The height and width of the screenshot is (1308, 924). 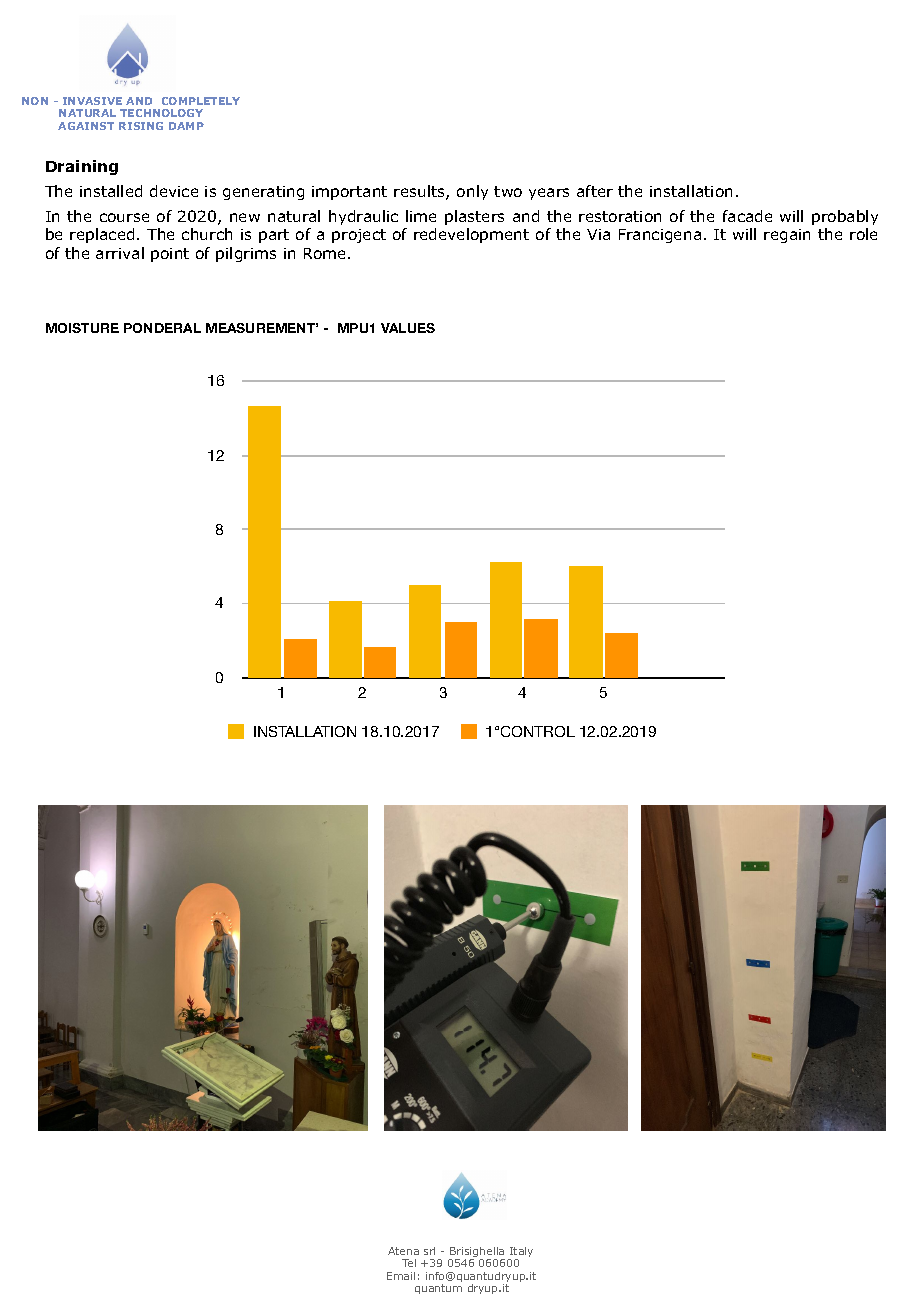 What do you see at coordinates (863, 234) in the screenshot?
I see `role` at bounding box center [863, 234].
